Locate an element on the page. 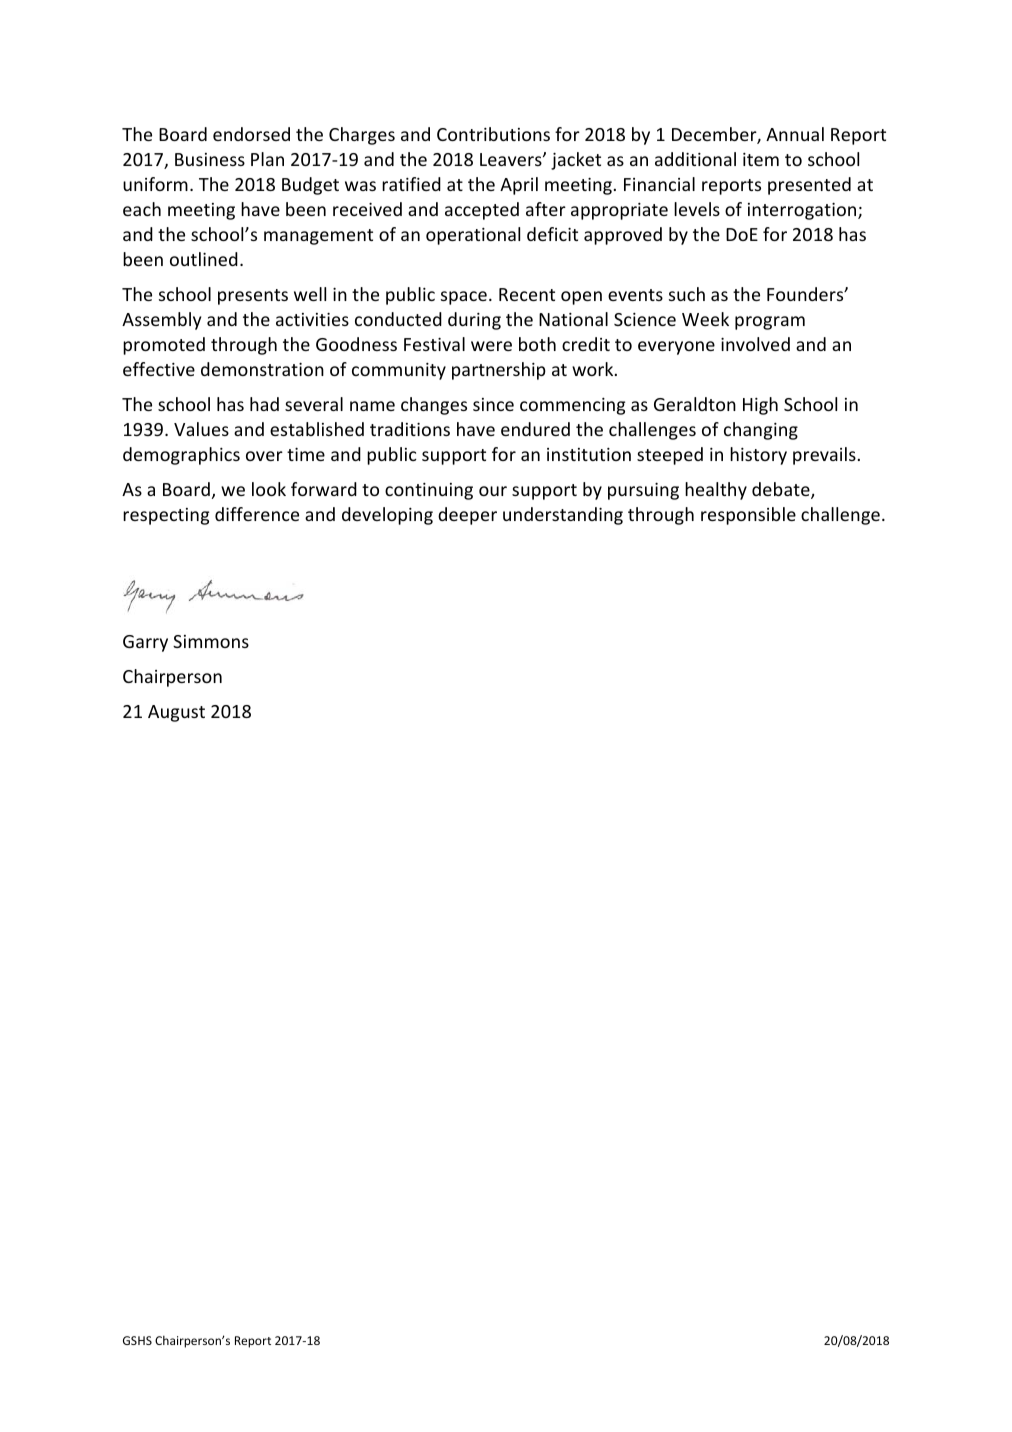  item is located at coordinates (761, 159).
